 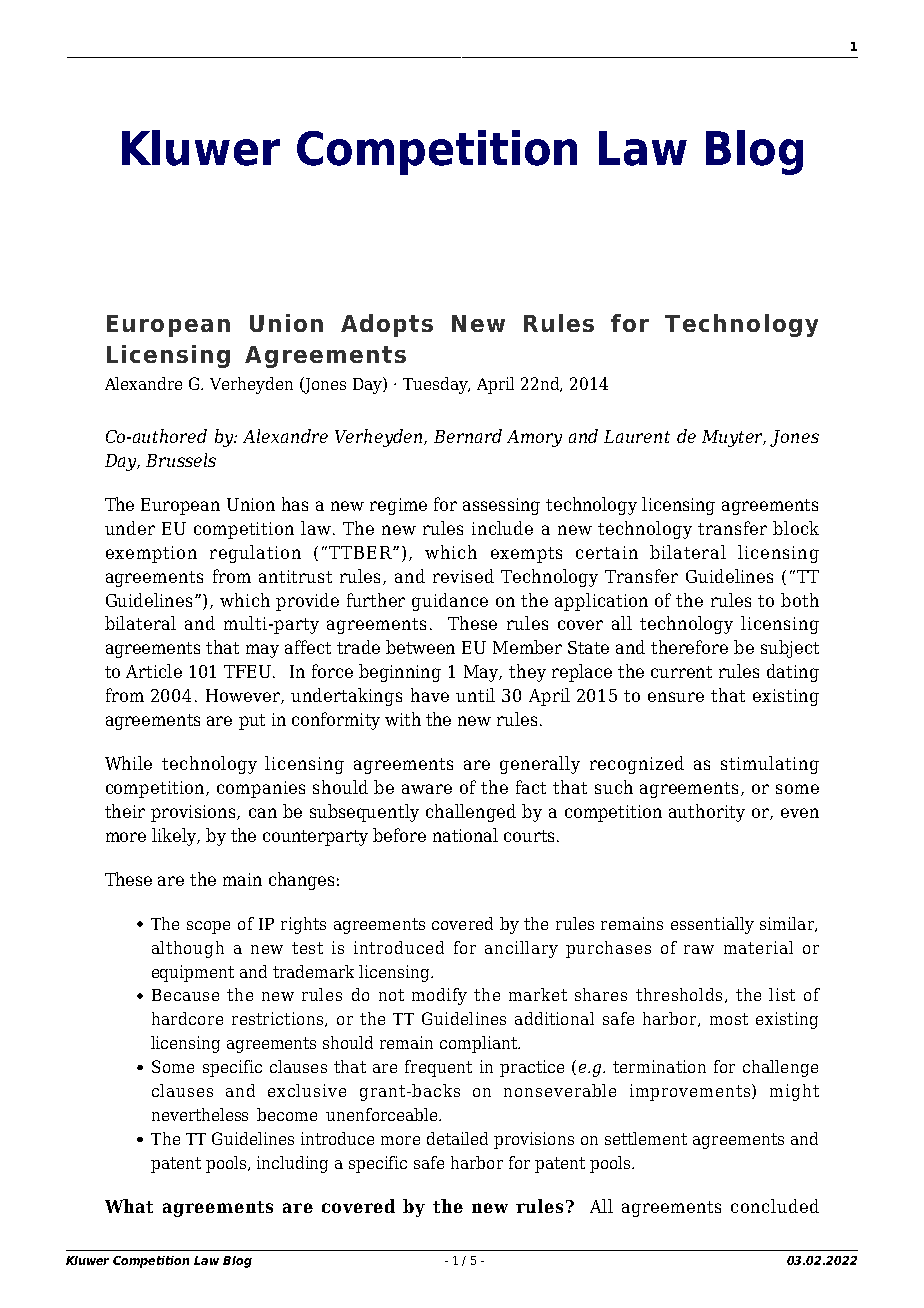 What do you see at coordinates (770, 765) in the screenshot?
I see `stimulating` at bounding box center [770, 765].
